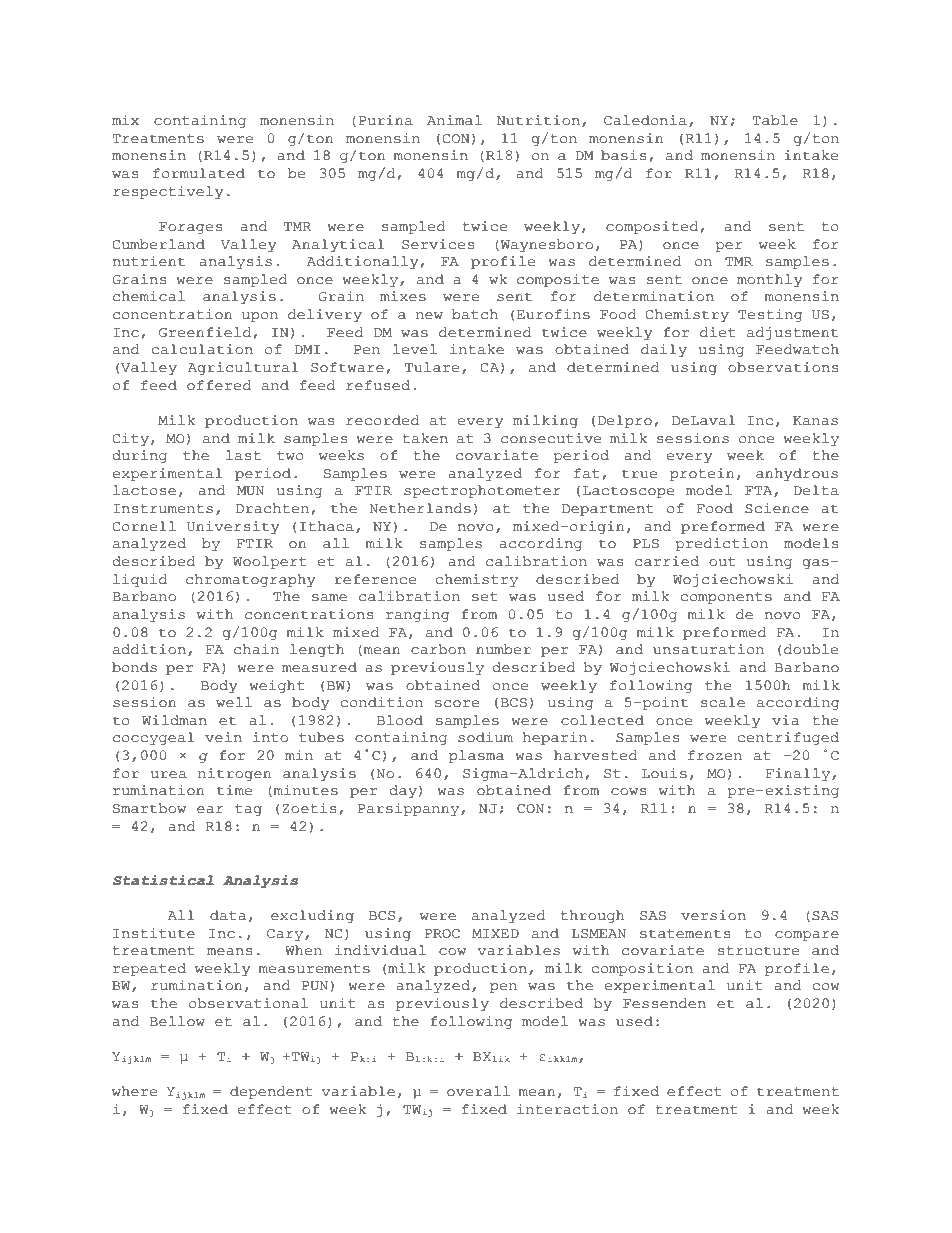  Describe the element at coordinates (454, 120) in the screenshot. I see `Animal` at that location.
